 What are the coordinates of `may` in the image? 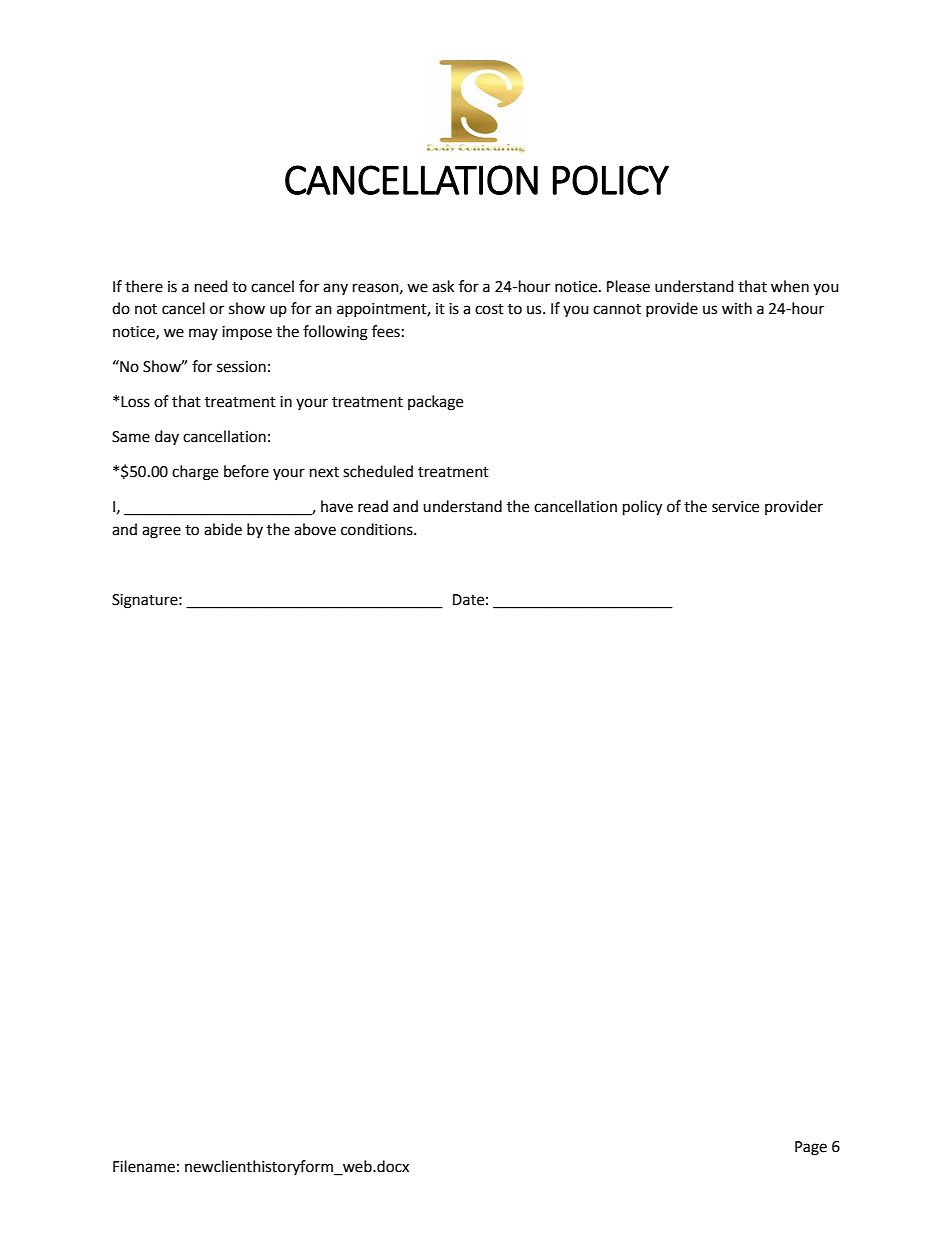 It's located at (203, 334).
